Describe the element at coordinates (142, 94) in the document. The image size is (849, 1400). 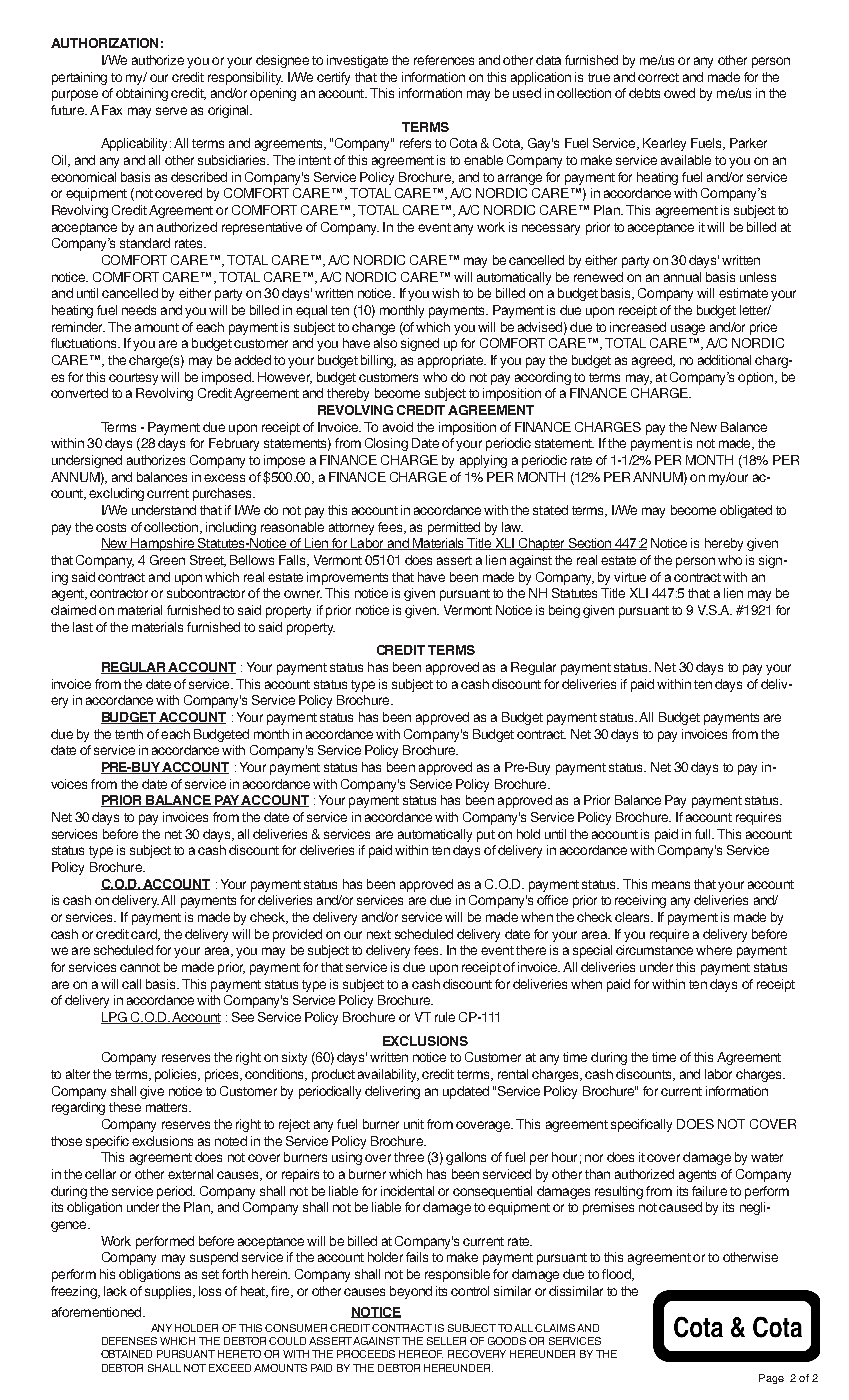
I see `obtaining` at that location.
